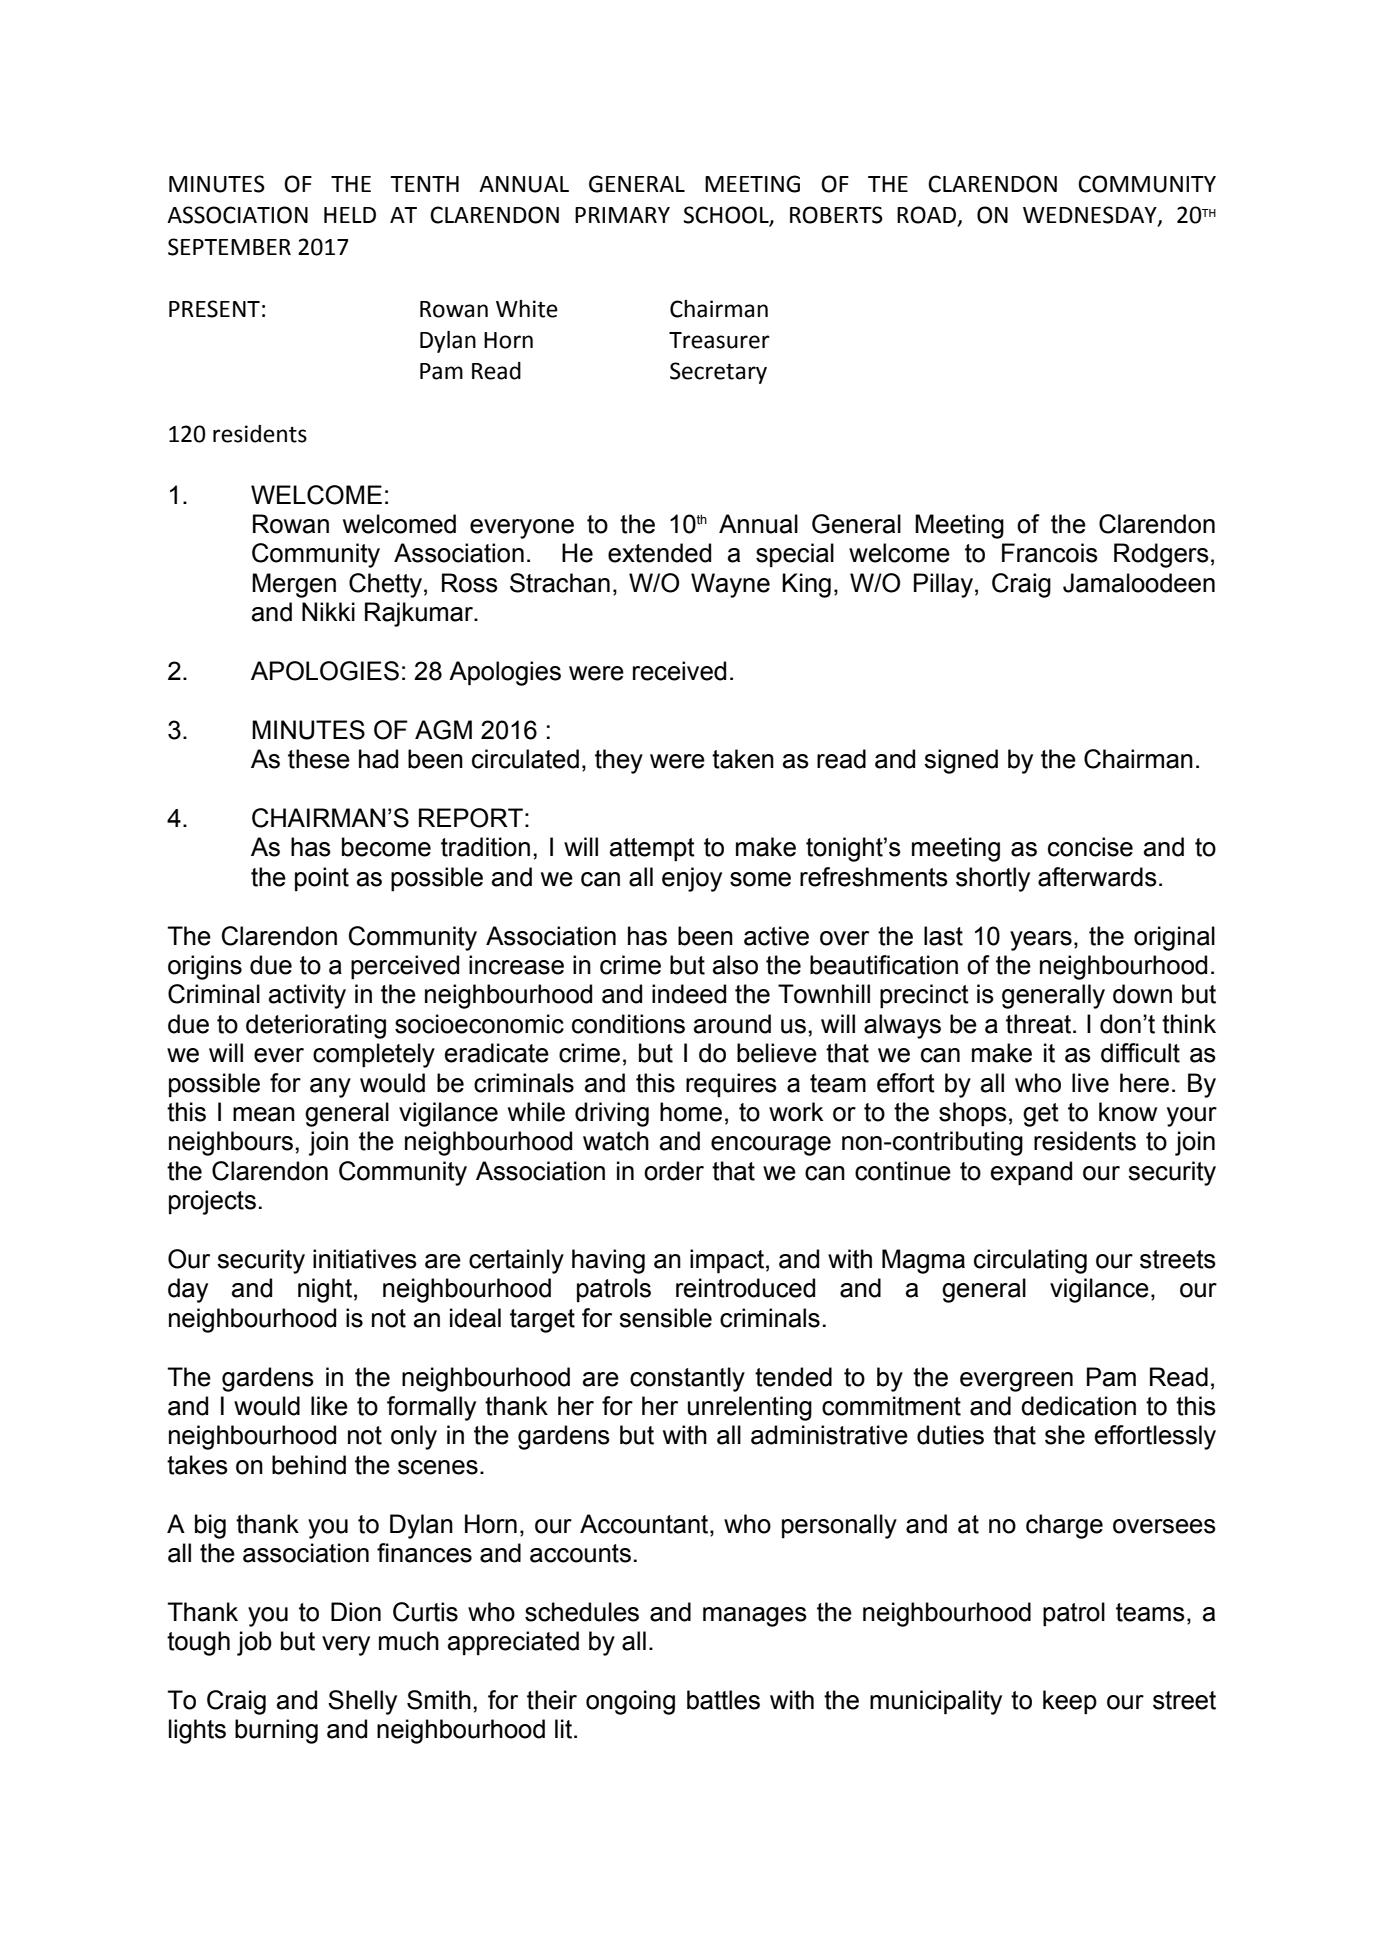  Describe the element at coordinates (1041, 941) in the page. I see `years` at that location.
